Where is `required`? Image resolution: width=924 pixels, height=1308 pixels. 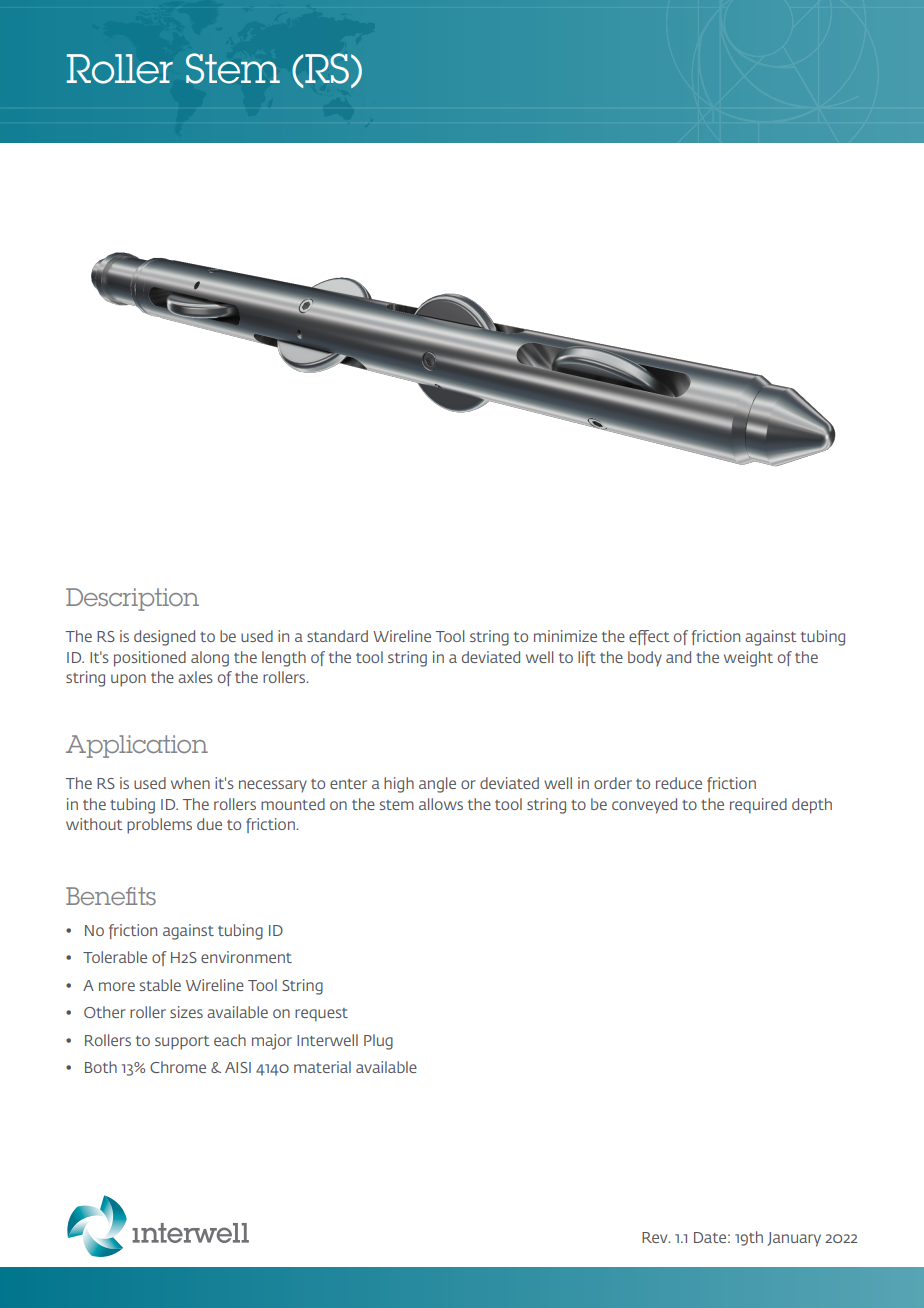
required is located at coordinates (758, 806).
